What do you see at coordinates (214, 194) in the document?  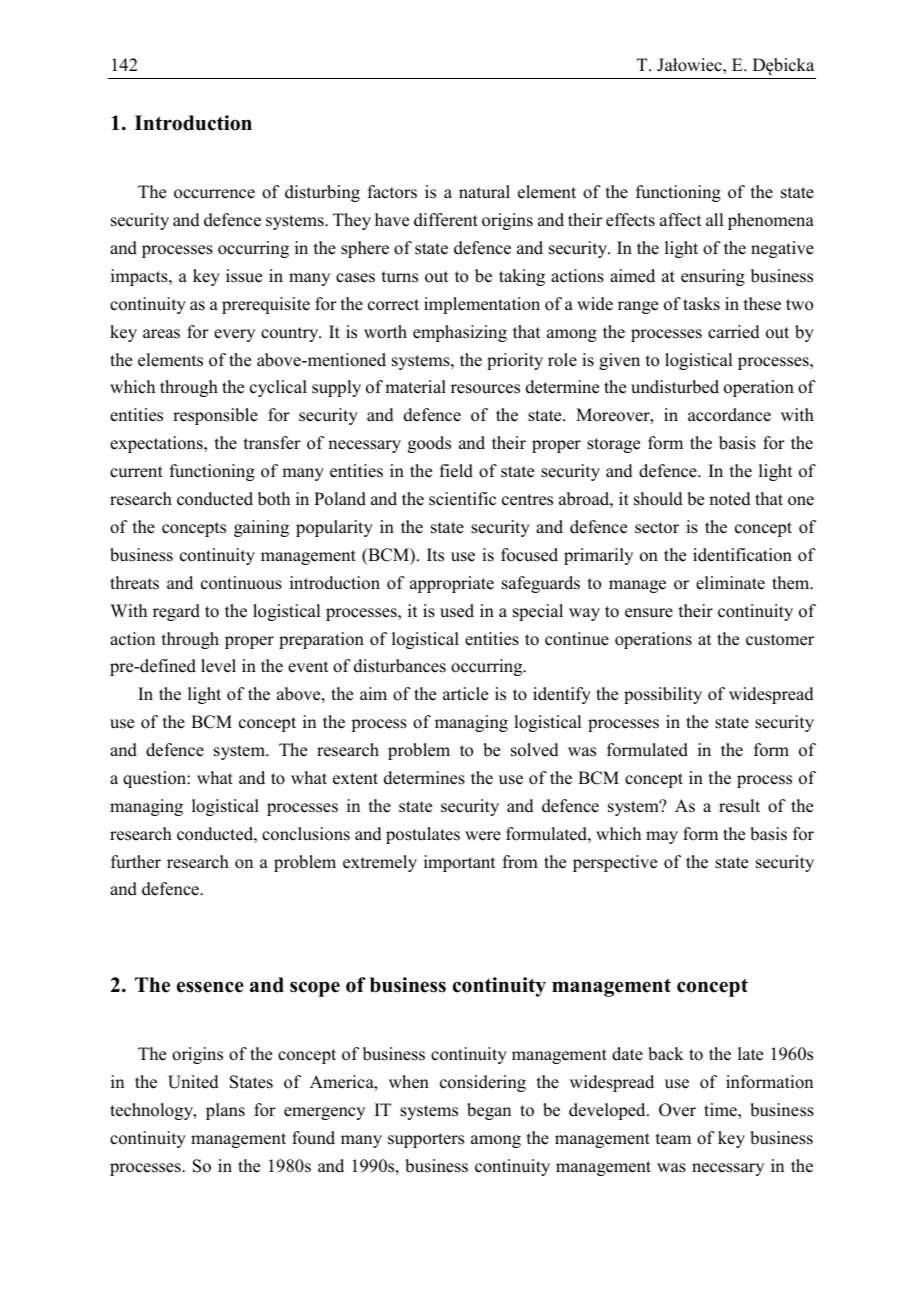 I see `occurrence` at bounding box center [214, 194].
